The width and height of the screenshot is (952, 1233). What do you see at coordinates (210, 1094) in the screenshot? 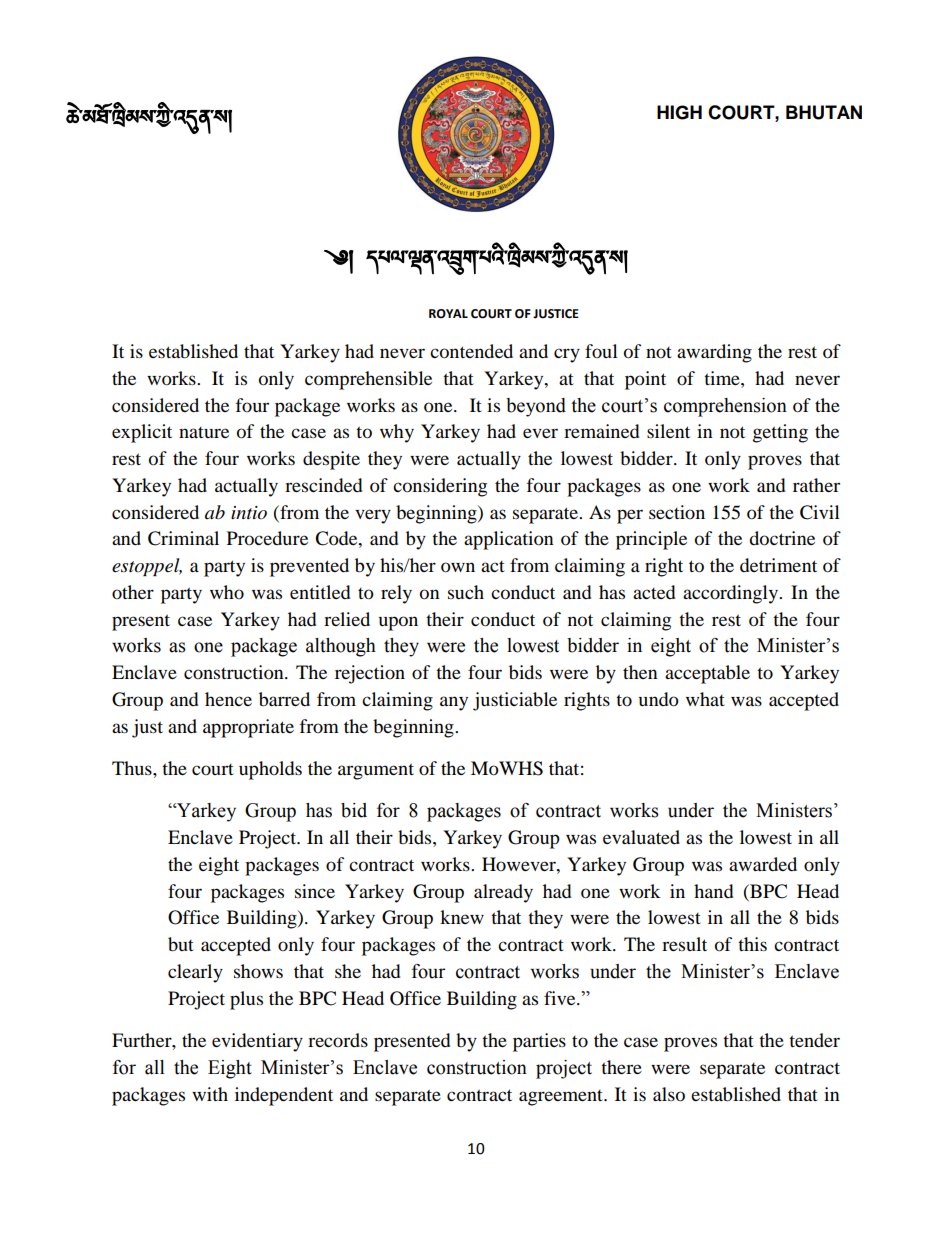
I see `with` at bounding box center [210, 1094].
